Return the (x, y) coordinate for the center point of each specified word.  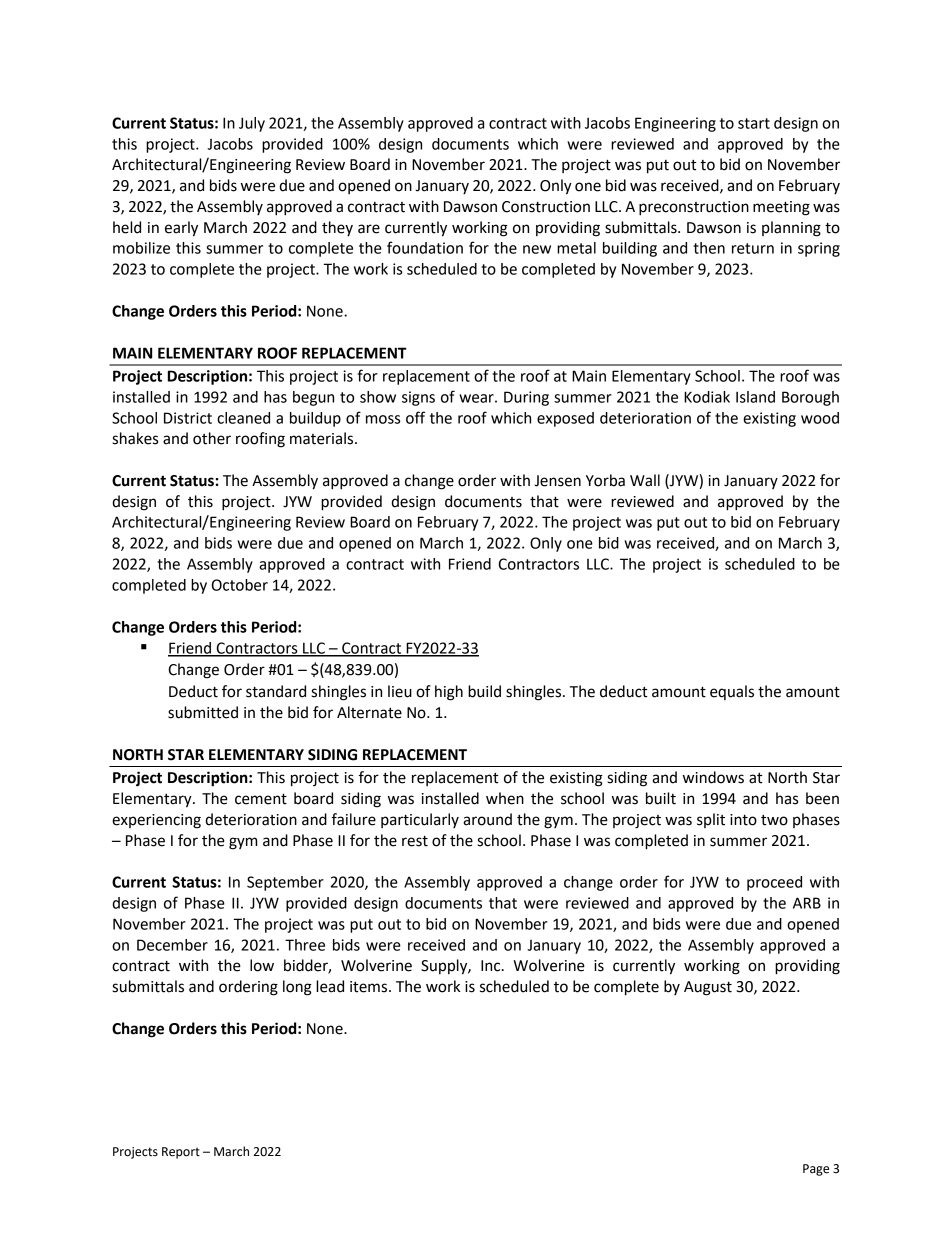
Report (181, 1153)
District (188, 418)
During (526, 398)
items (370, 987)
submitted (203, 712)
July (252, 124)
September (285, 883)
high (449, 693)
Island (755, 397)
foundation (425, 247)
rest (415, 841)
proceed (774, 883)
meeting (781, 208)
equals (732, 692)
